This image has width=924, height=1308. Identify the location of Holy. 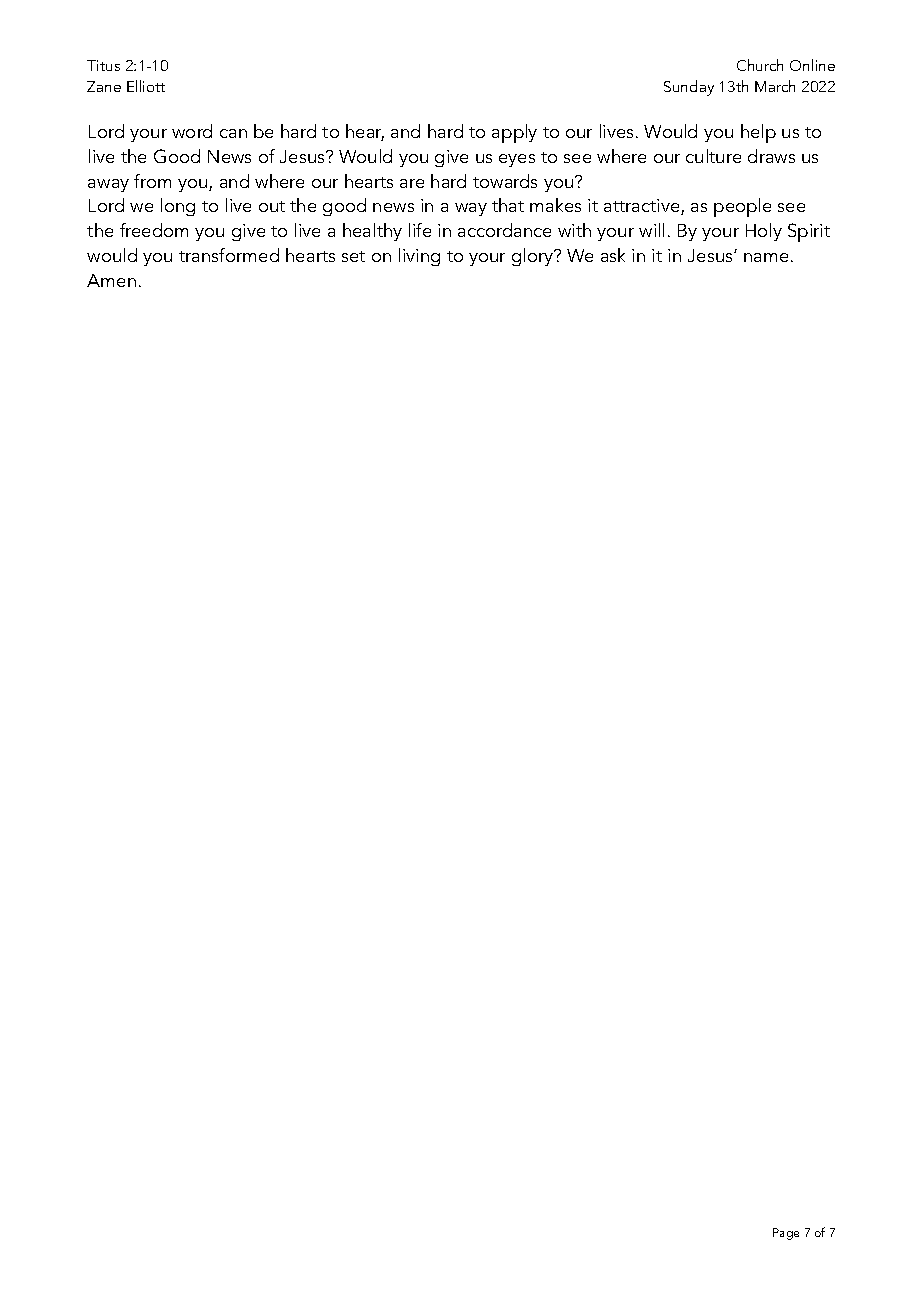
(764, 232).
